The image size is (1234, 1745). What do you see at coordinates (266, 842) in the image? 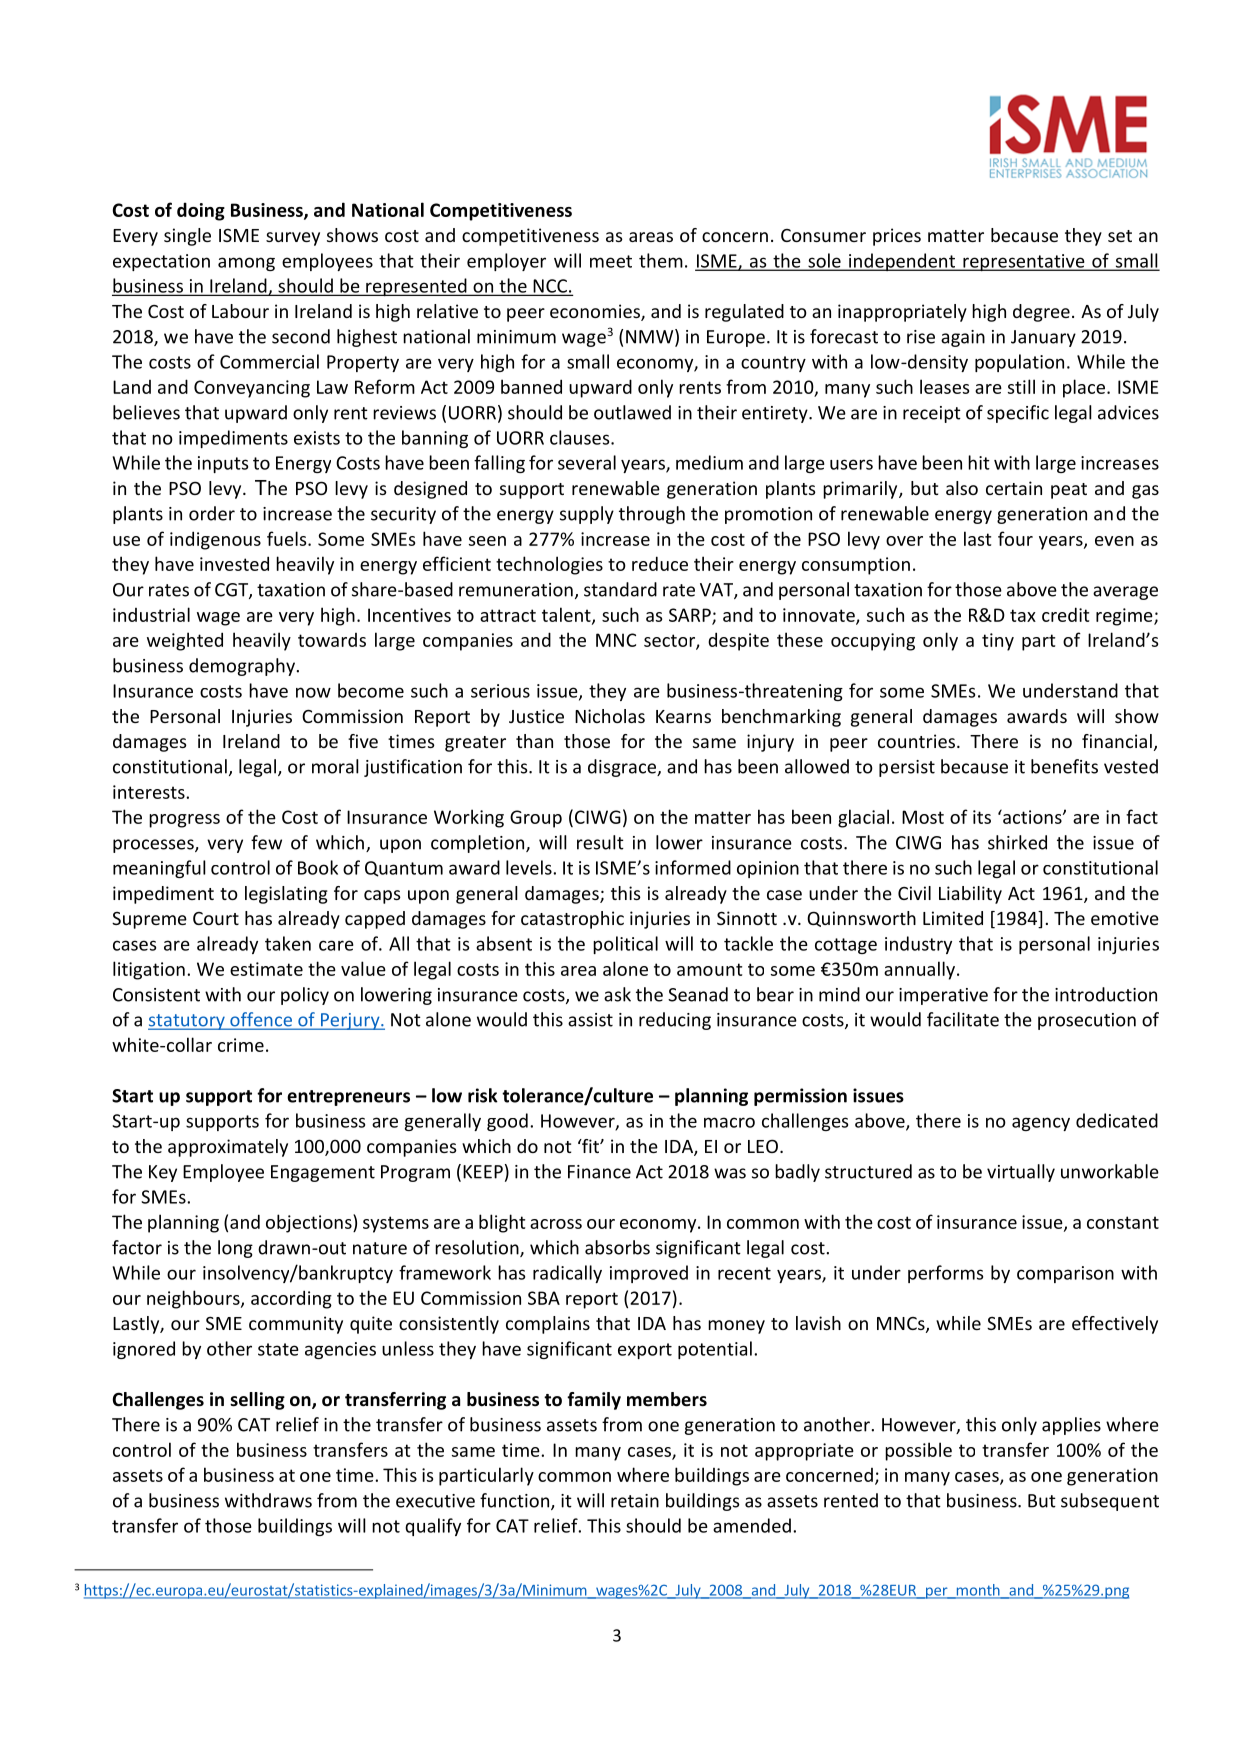
I see `few` at bounding box center [266, 842].
